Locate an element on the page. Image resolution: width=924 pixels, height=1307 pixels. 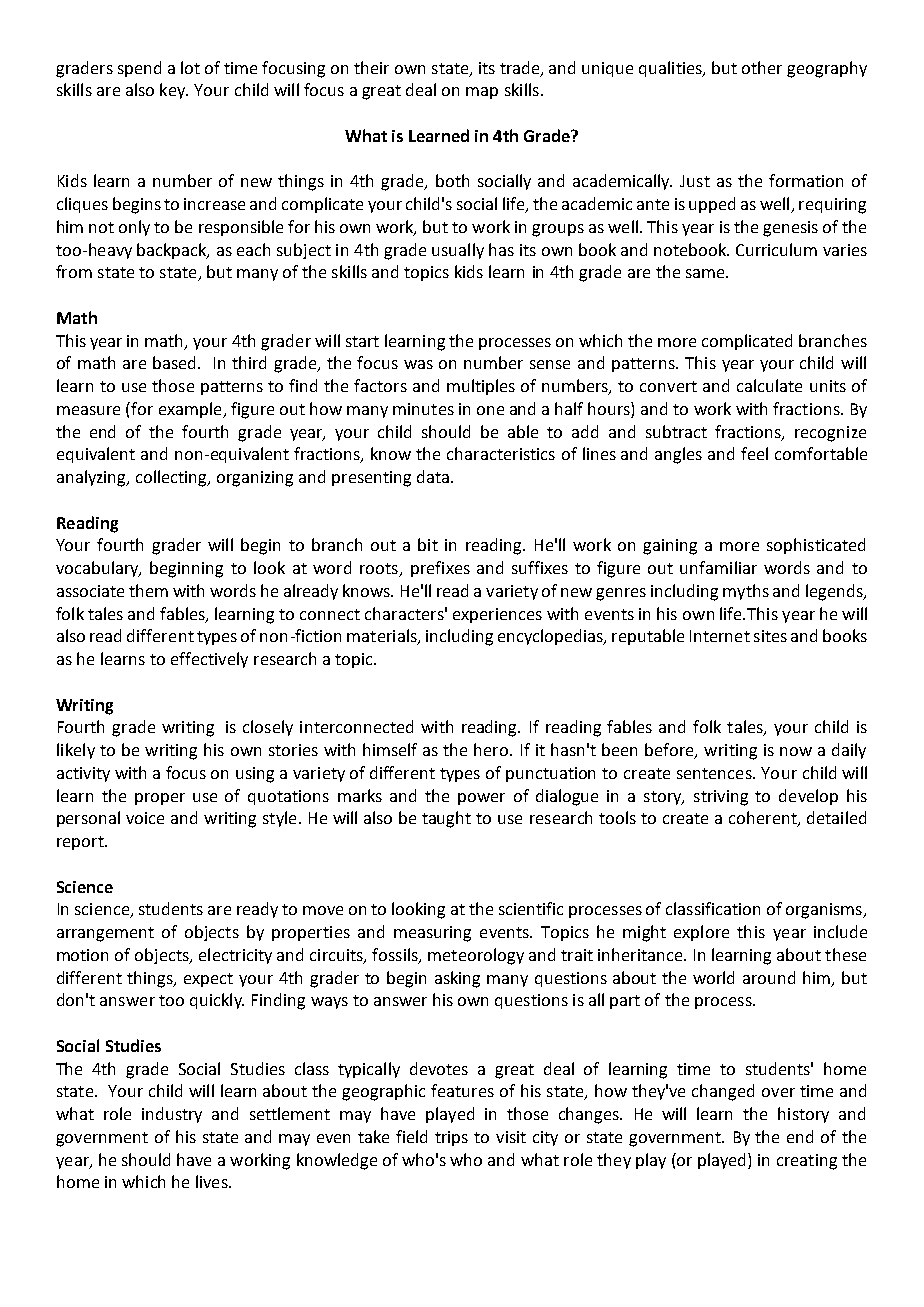
key is located at coordinates (174, 91).
